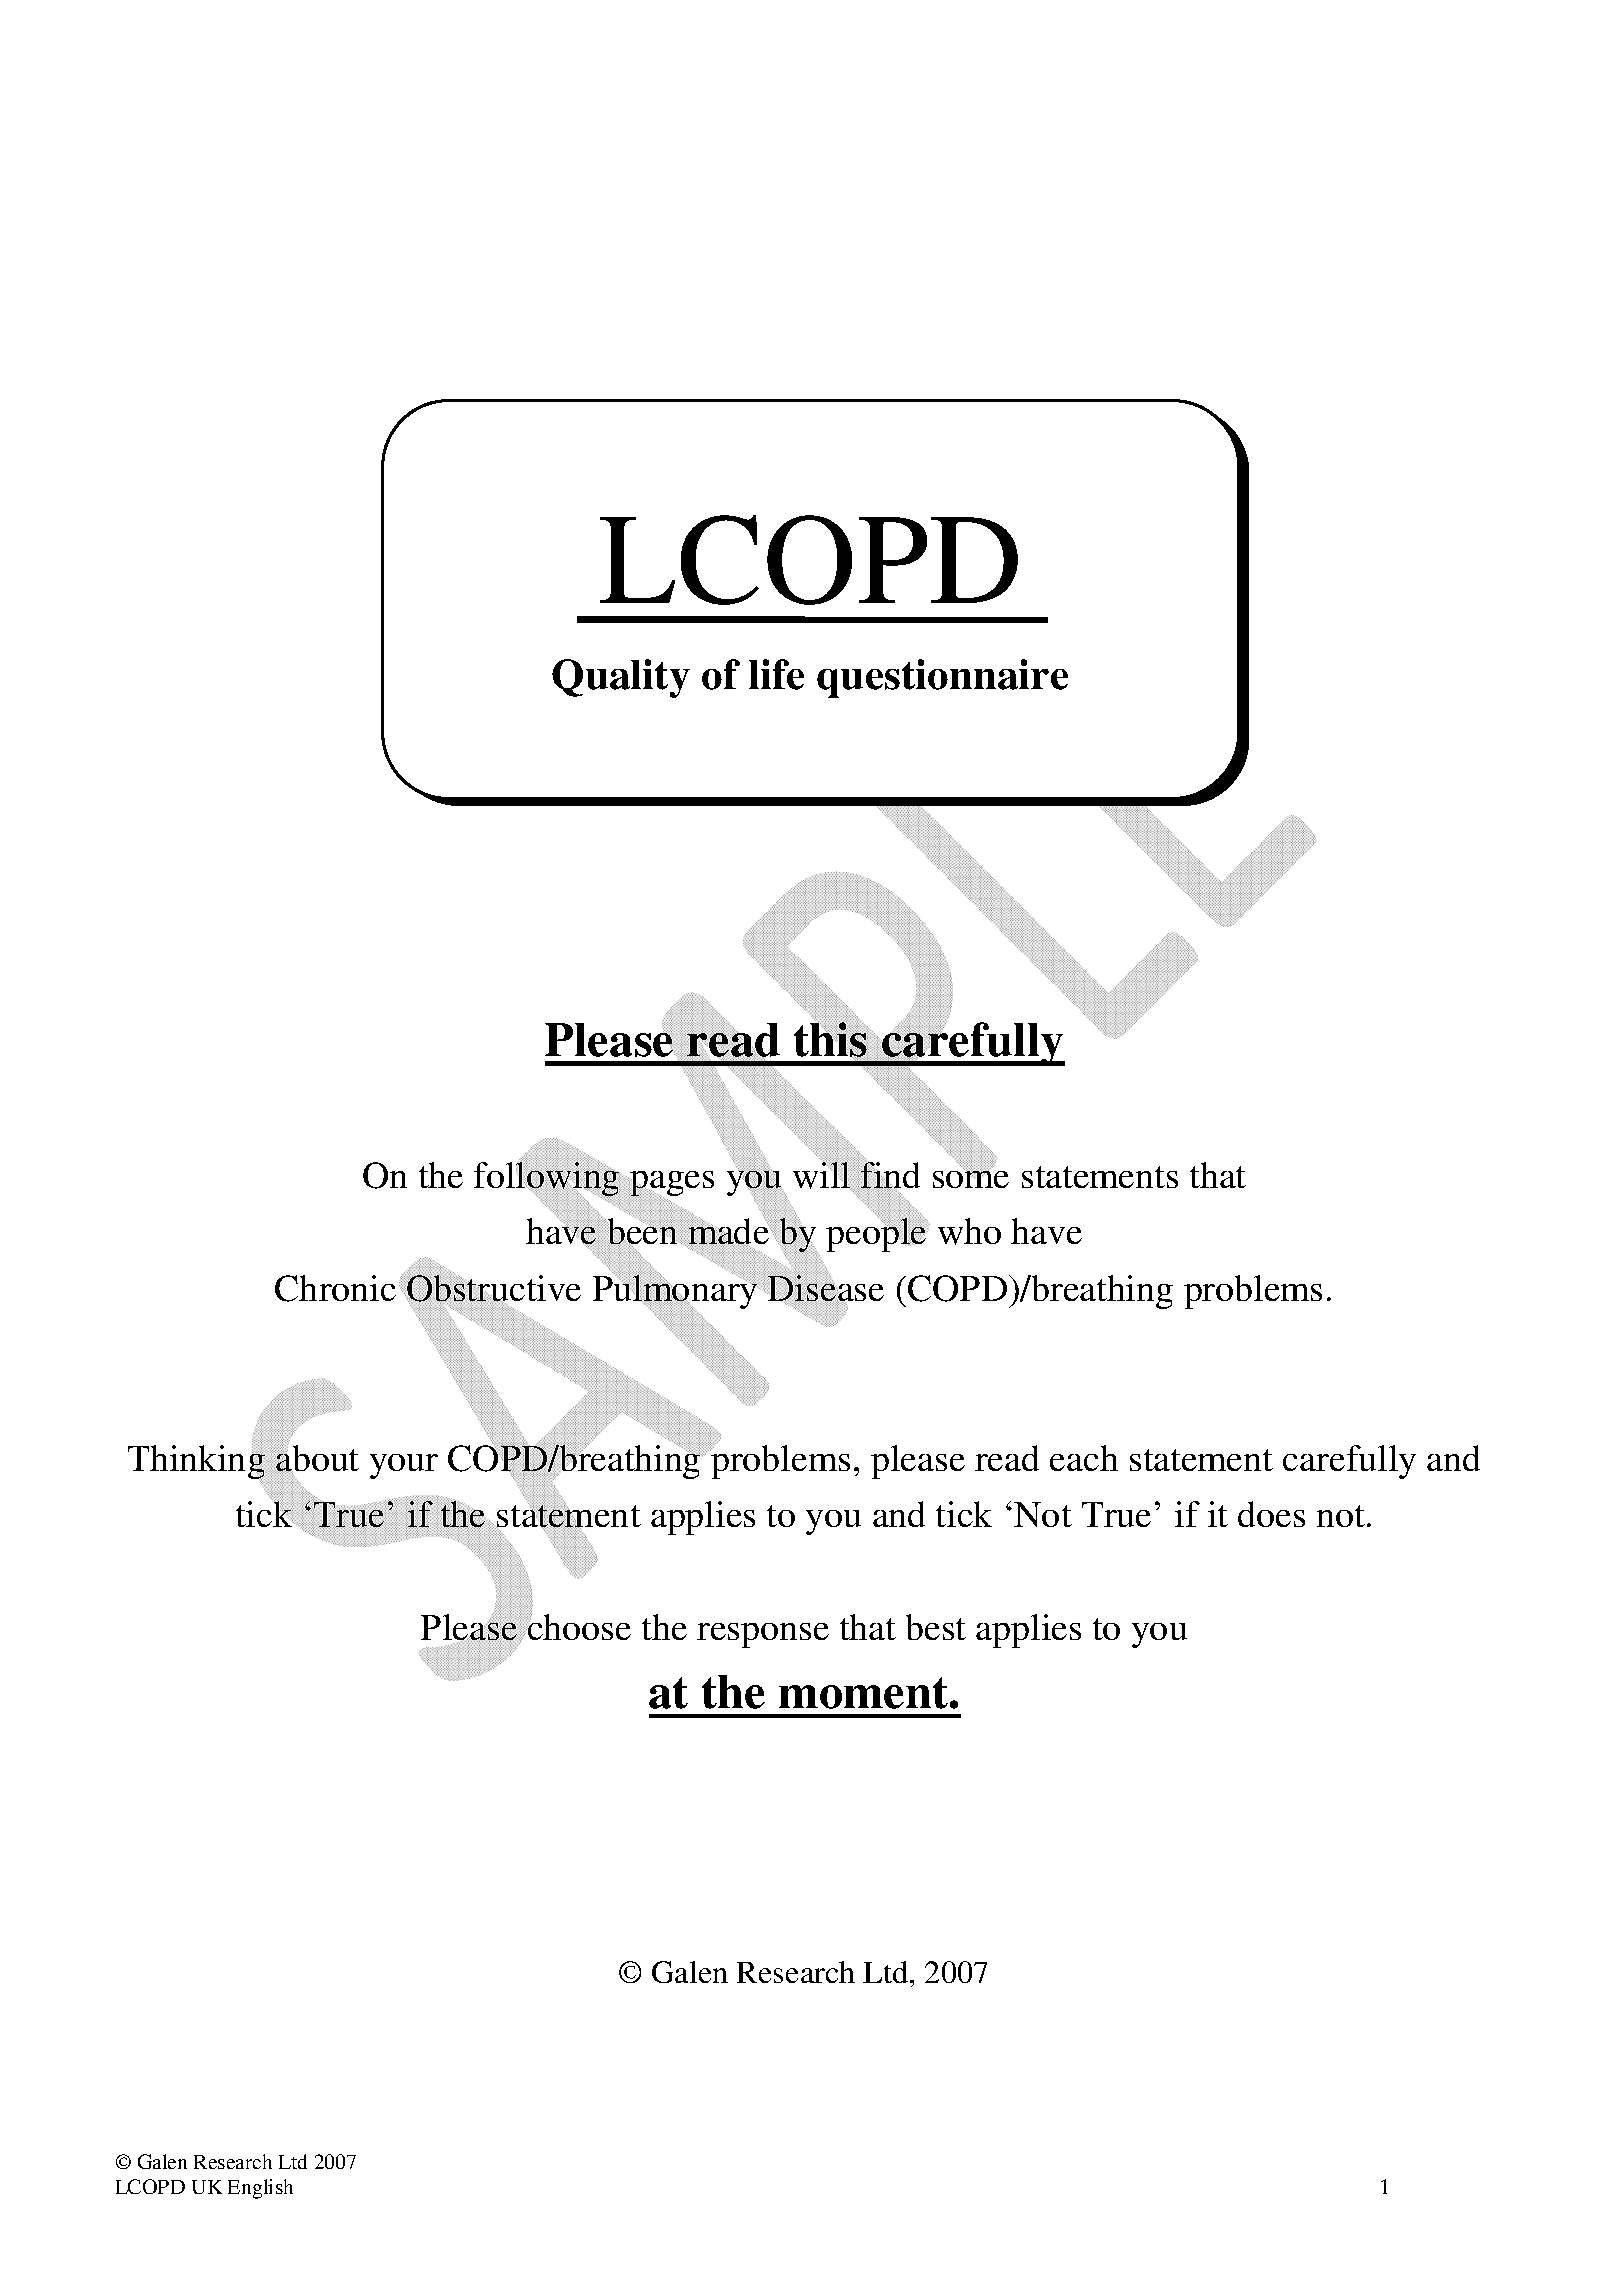  What do you see at coordinates (547, 1179) in the screenshot?
I see `following` at bounding box center [547, 1179].
